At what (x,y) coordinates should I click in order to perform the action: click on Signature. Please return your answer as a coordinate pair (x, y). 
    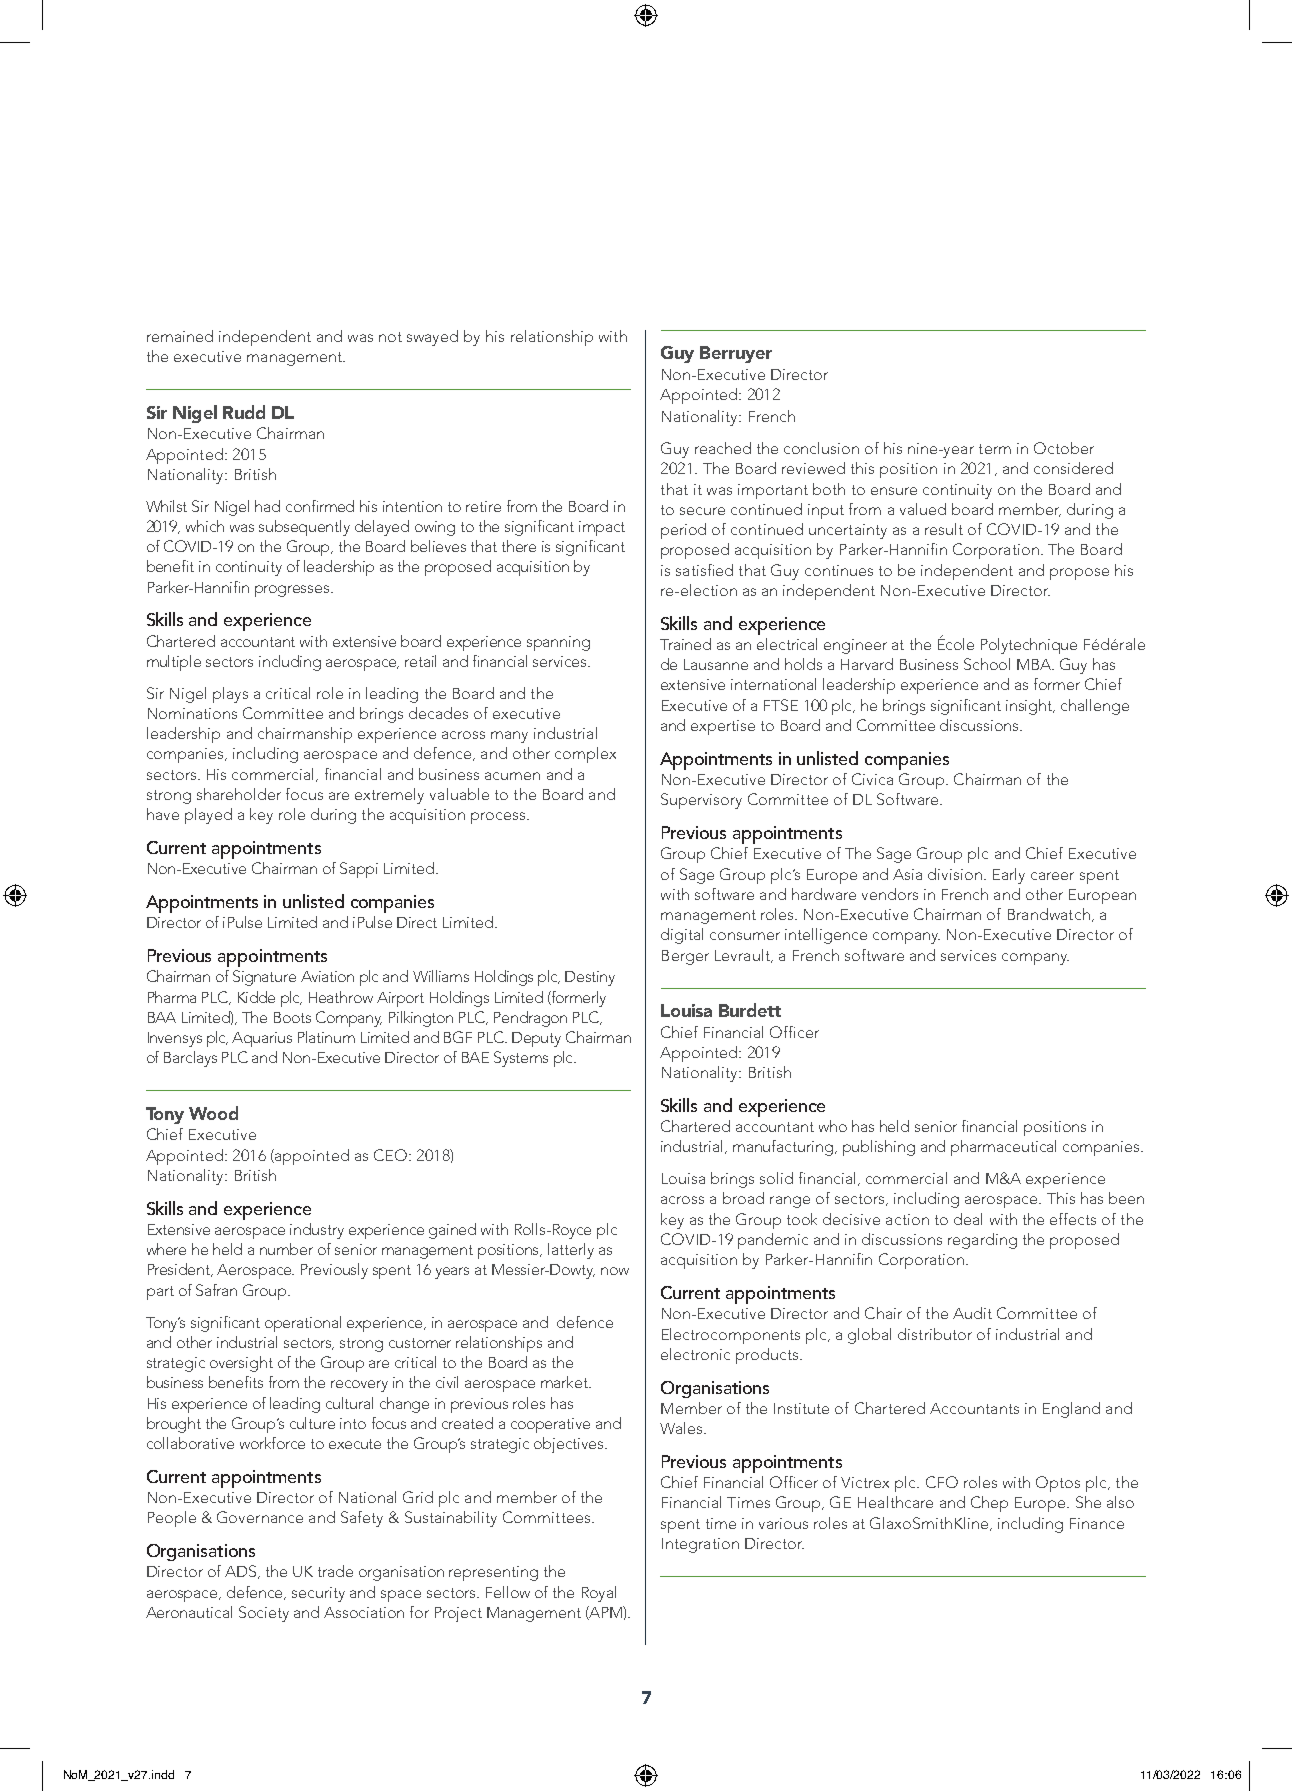
    Looking at the image, I should click on (264, 978).
